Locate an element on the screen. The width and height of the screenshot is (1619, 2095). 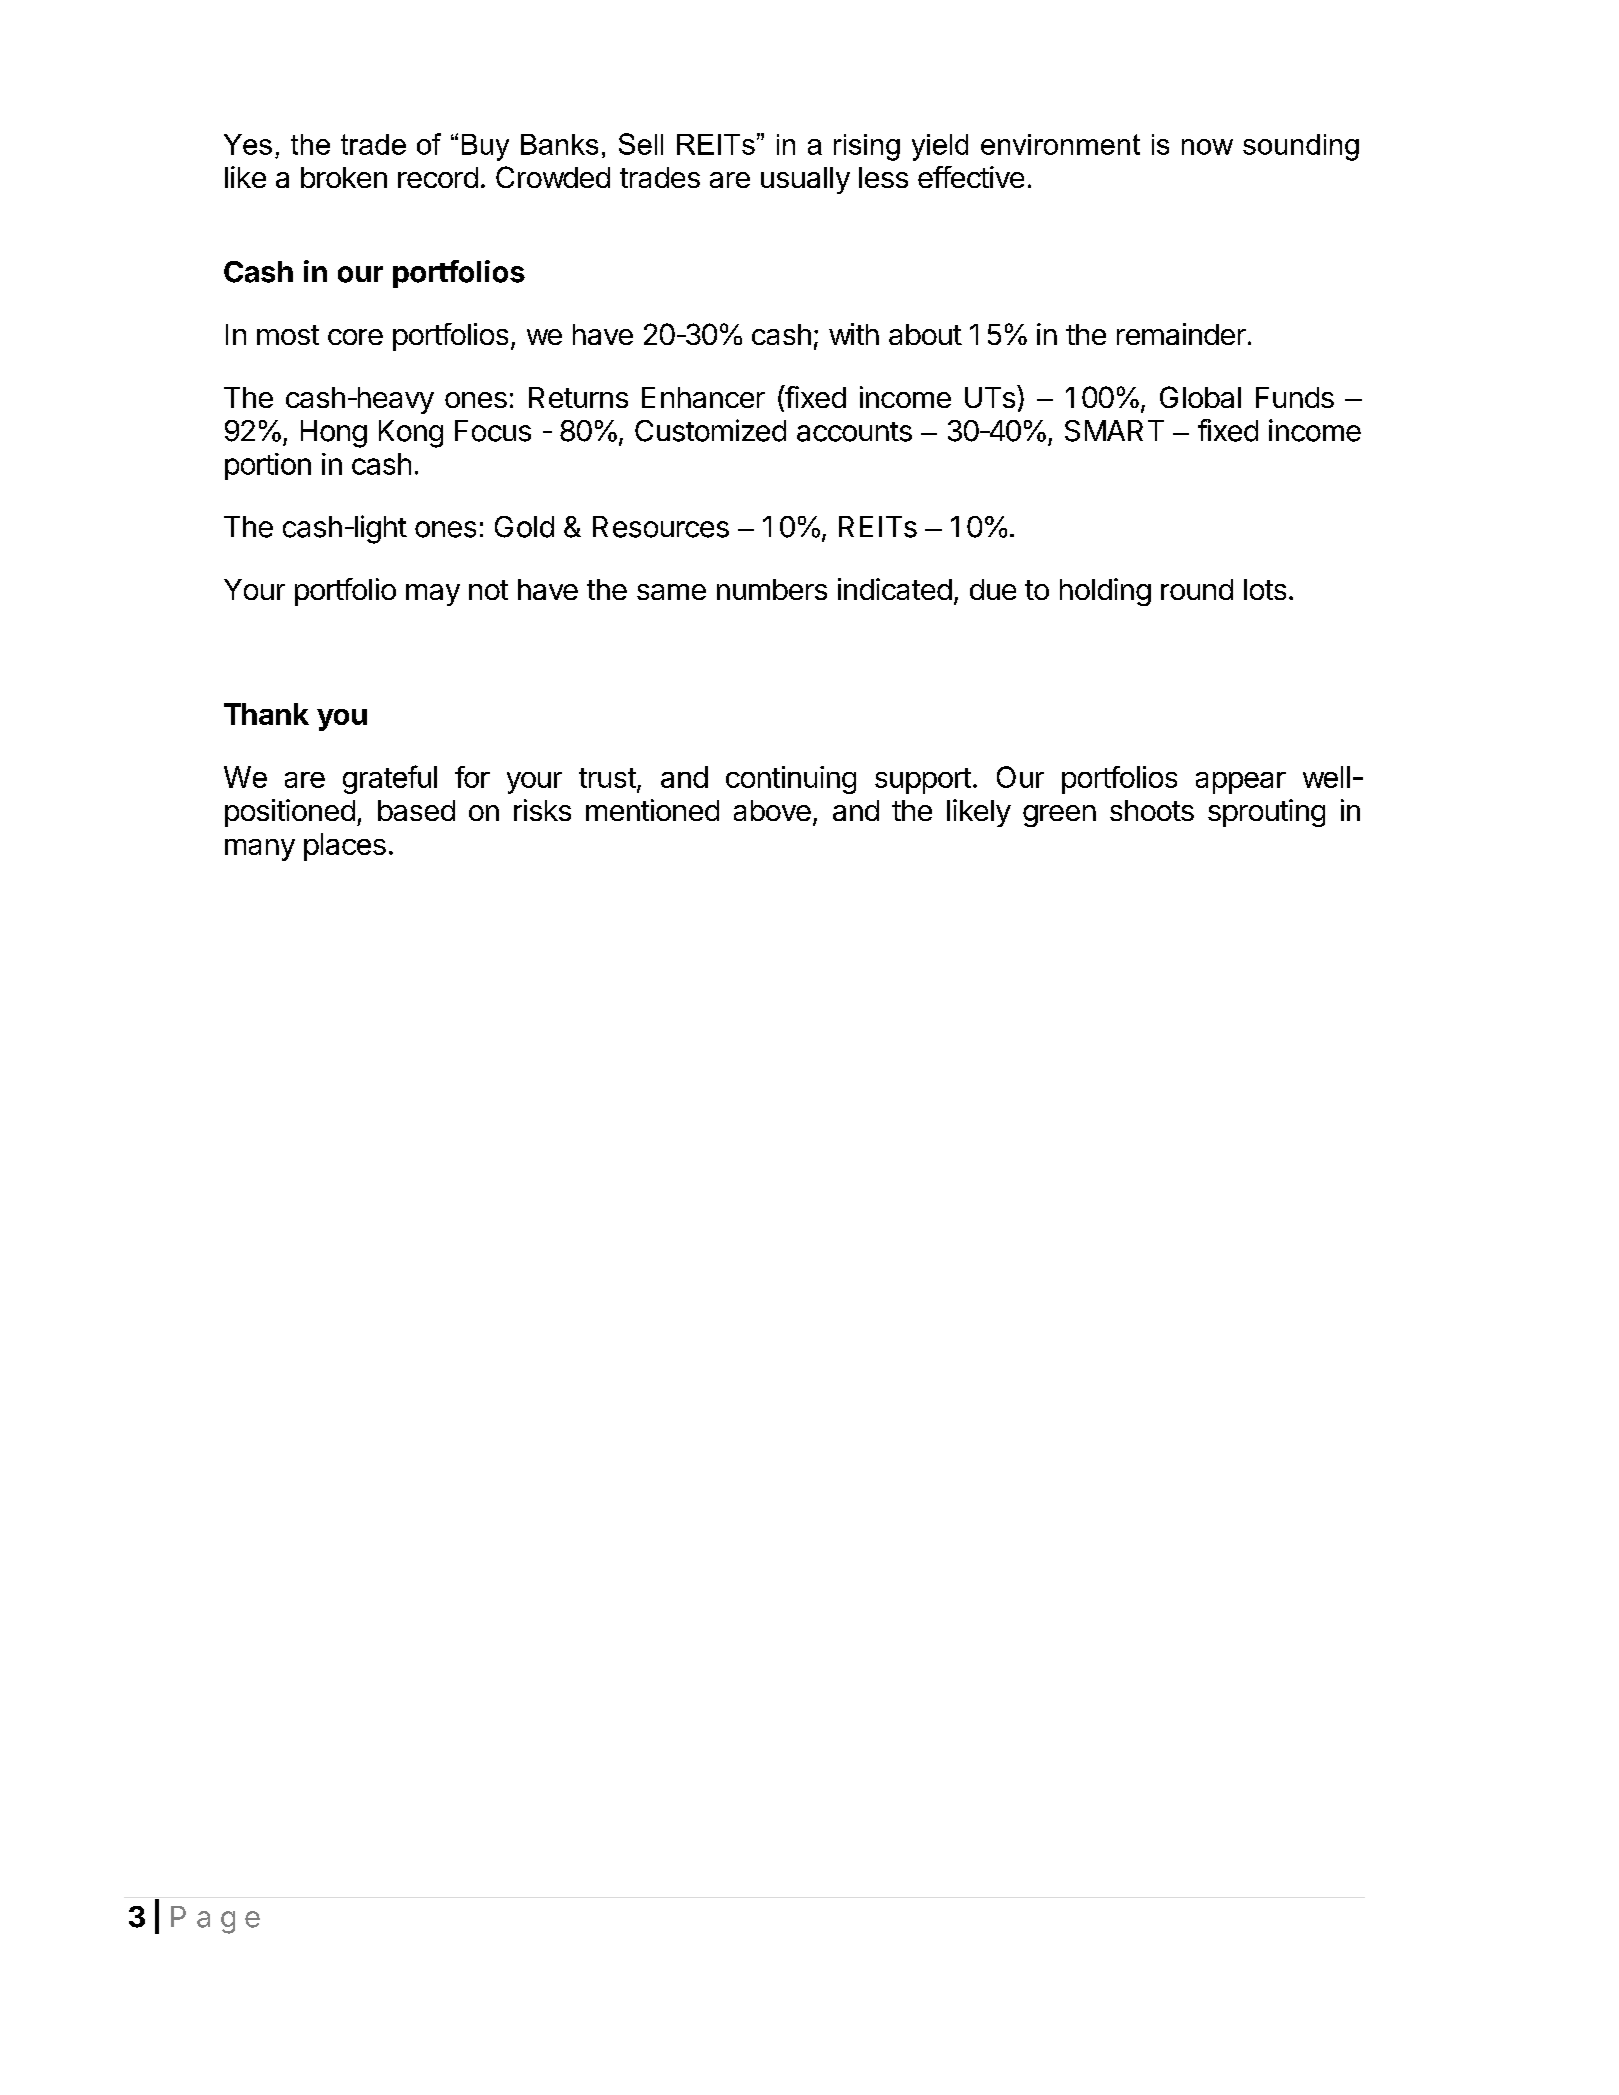
now is located at coordinates (1207, 147).
